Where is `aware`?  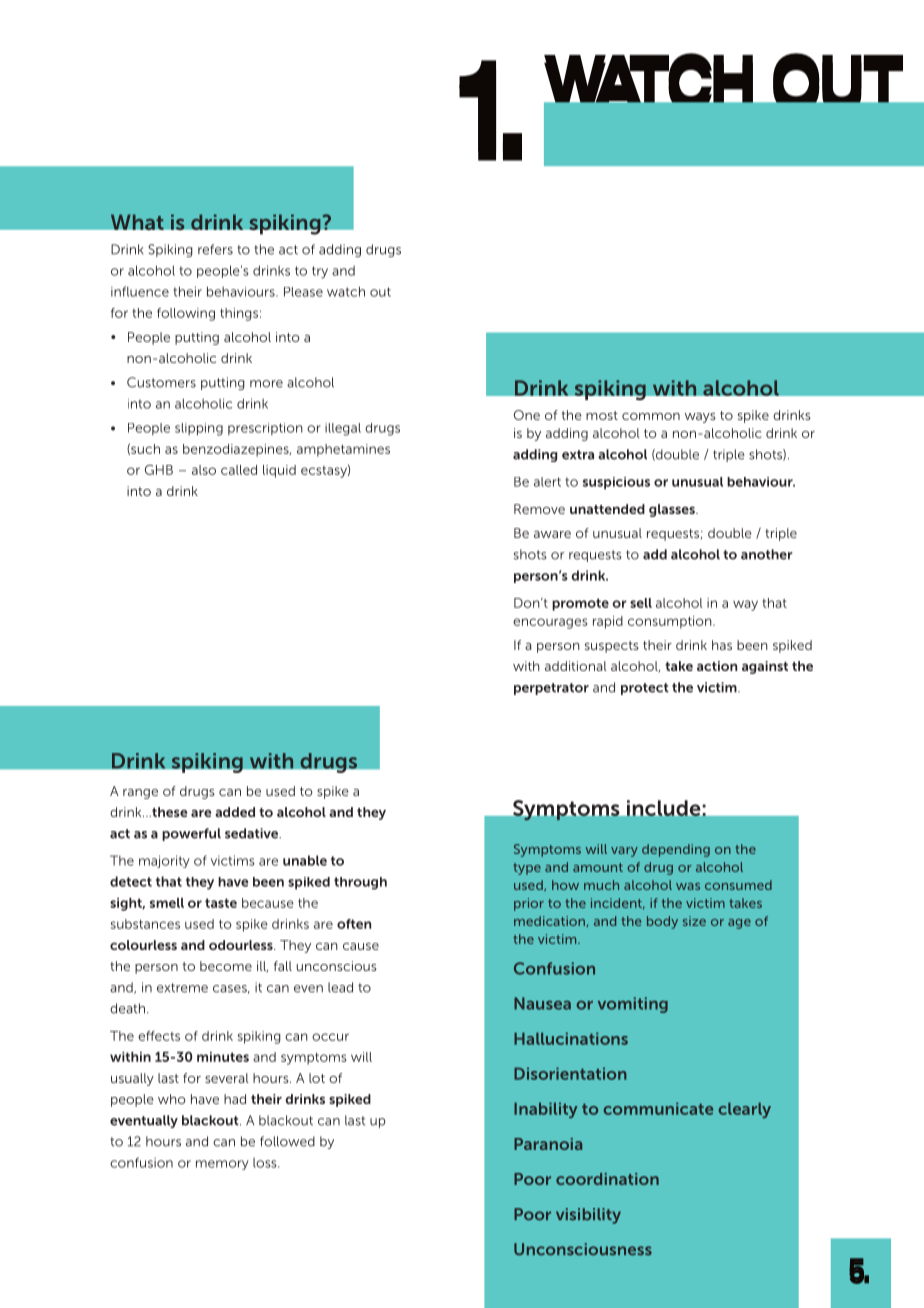 aware is located at coordinates (552, 534).
